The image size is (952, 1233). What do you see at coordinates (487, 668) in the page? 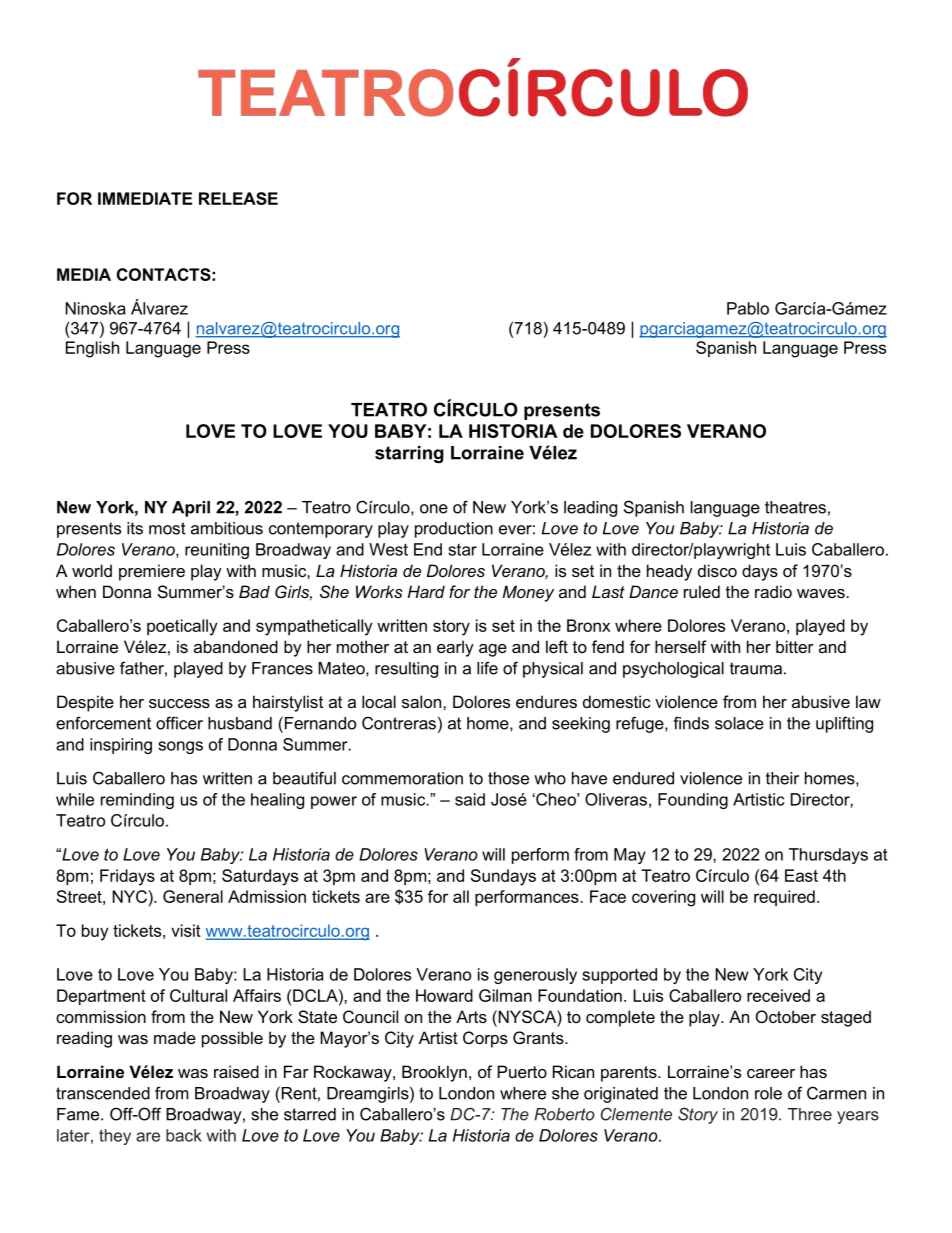
I see `life` at bounding box center [487, 668].
